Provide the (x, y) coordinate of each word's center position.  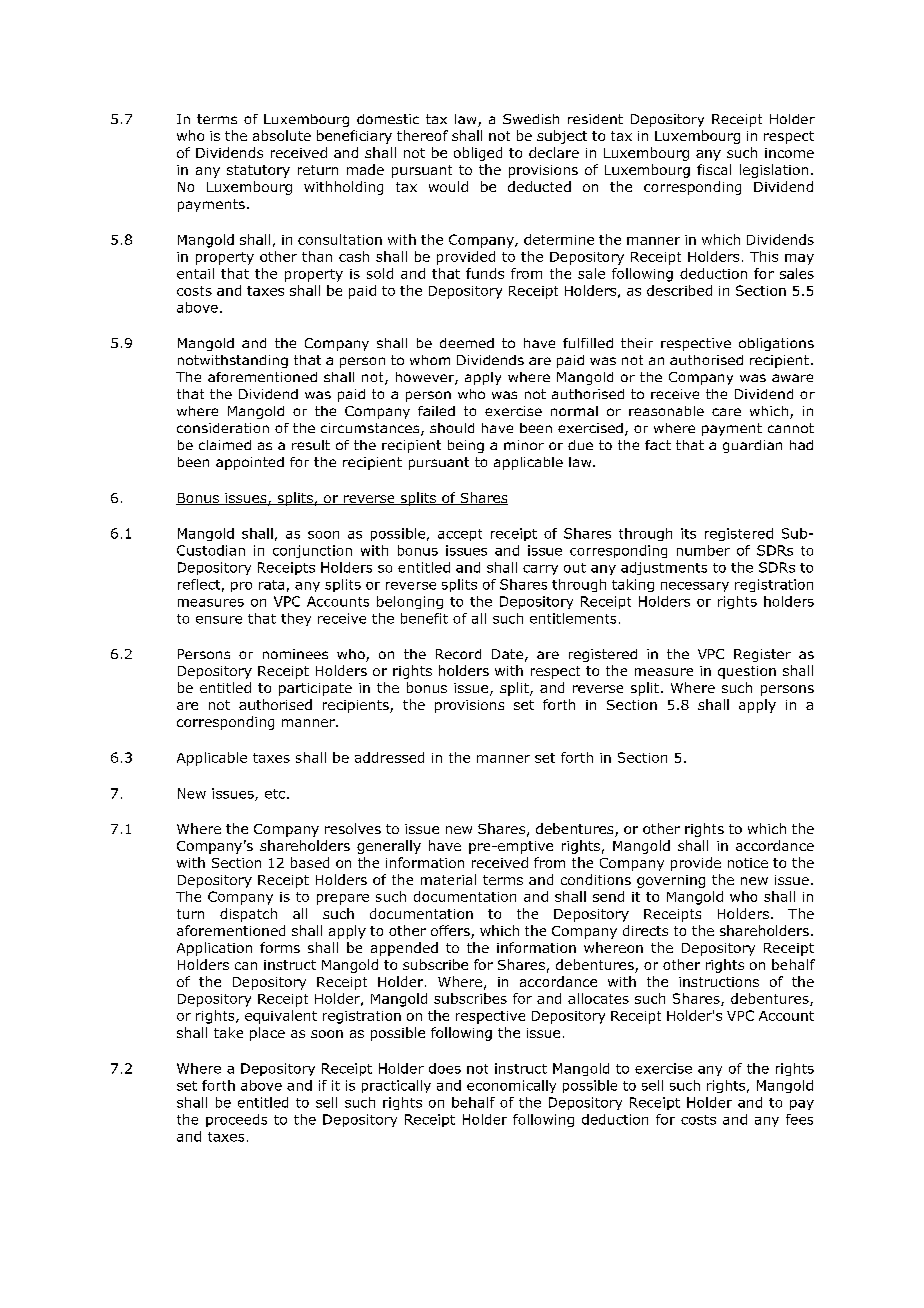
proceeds (236, 1120)
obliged (478, 154)
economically (511, 1086)
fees (799, 1119)
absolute (282, 135)
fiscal (714, 169)
